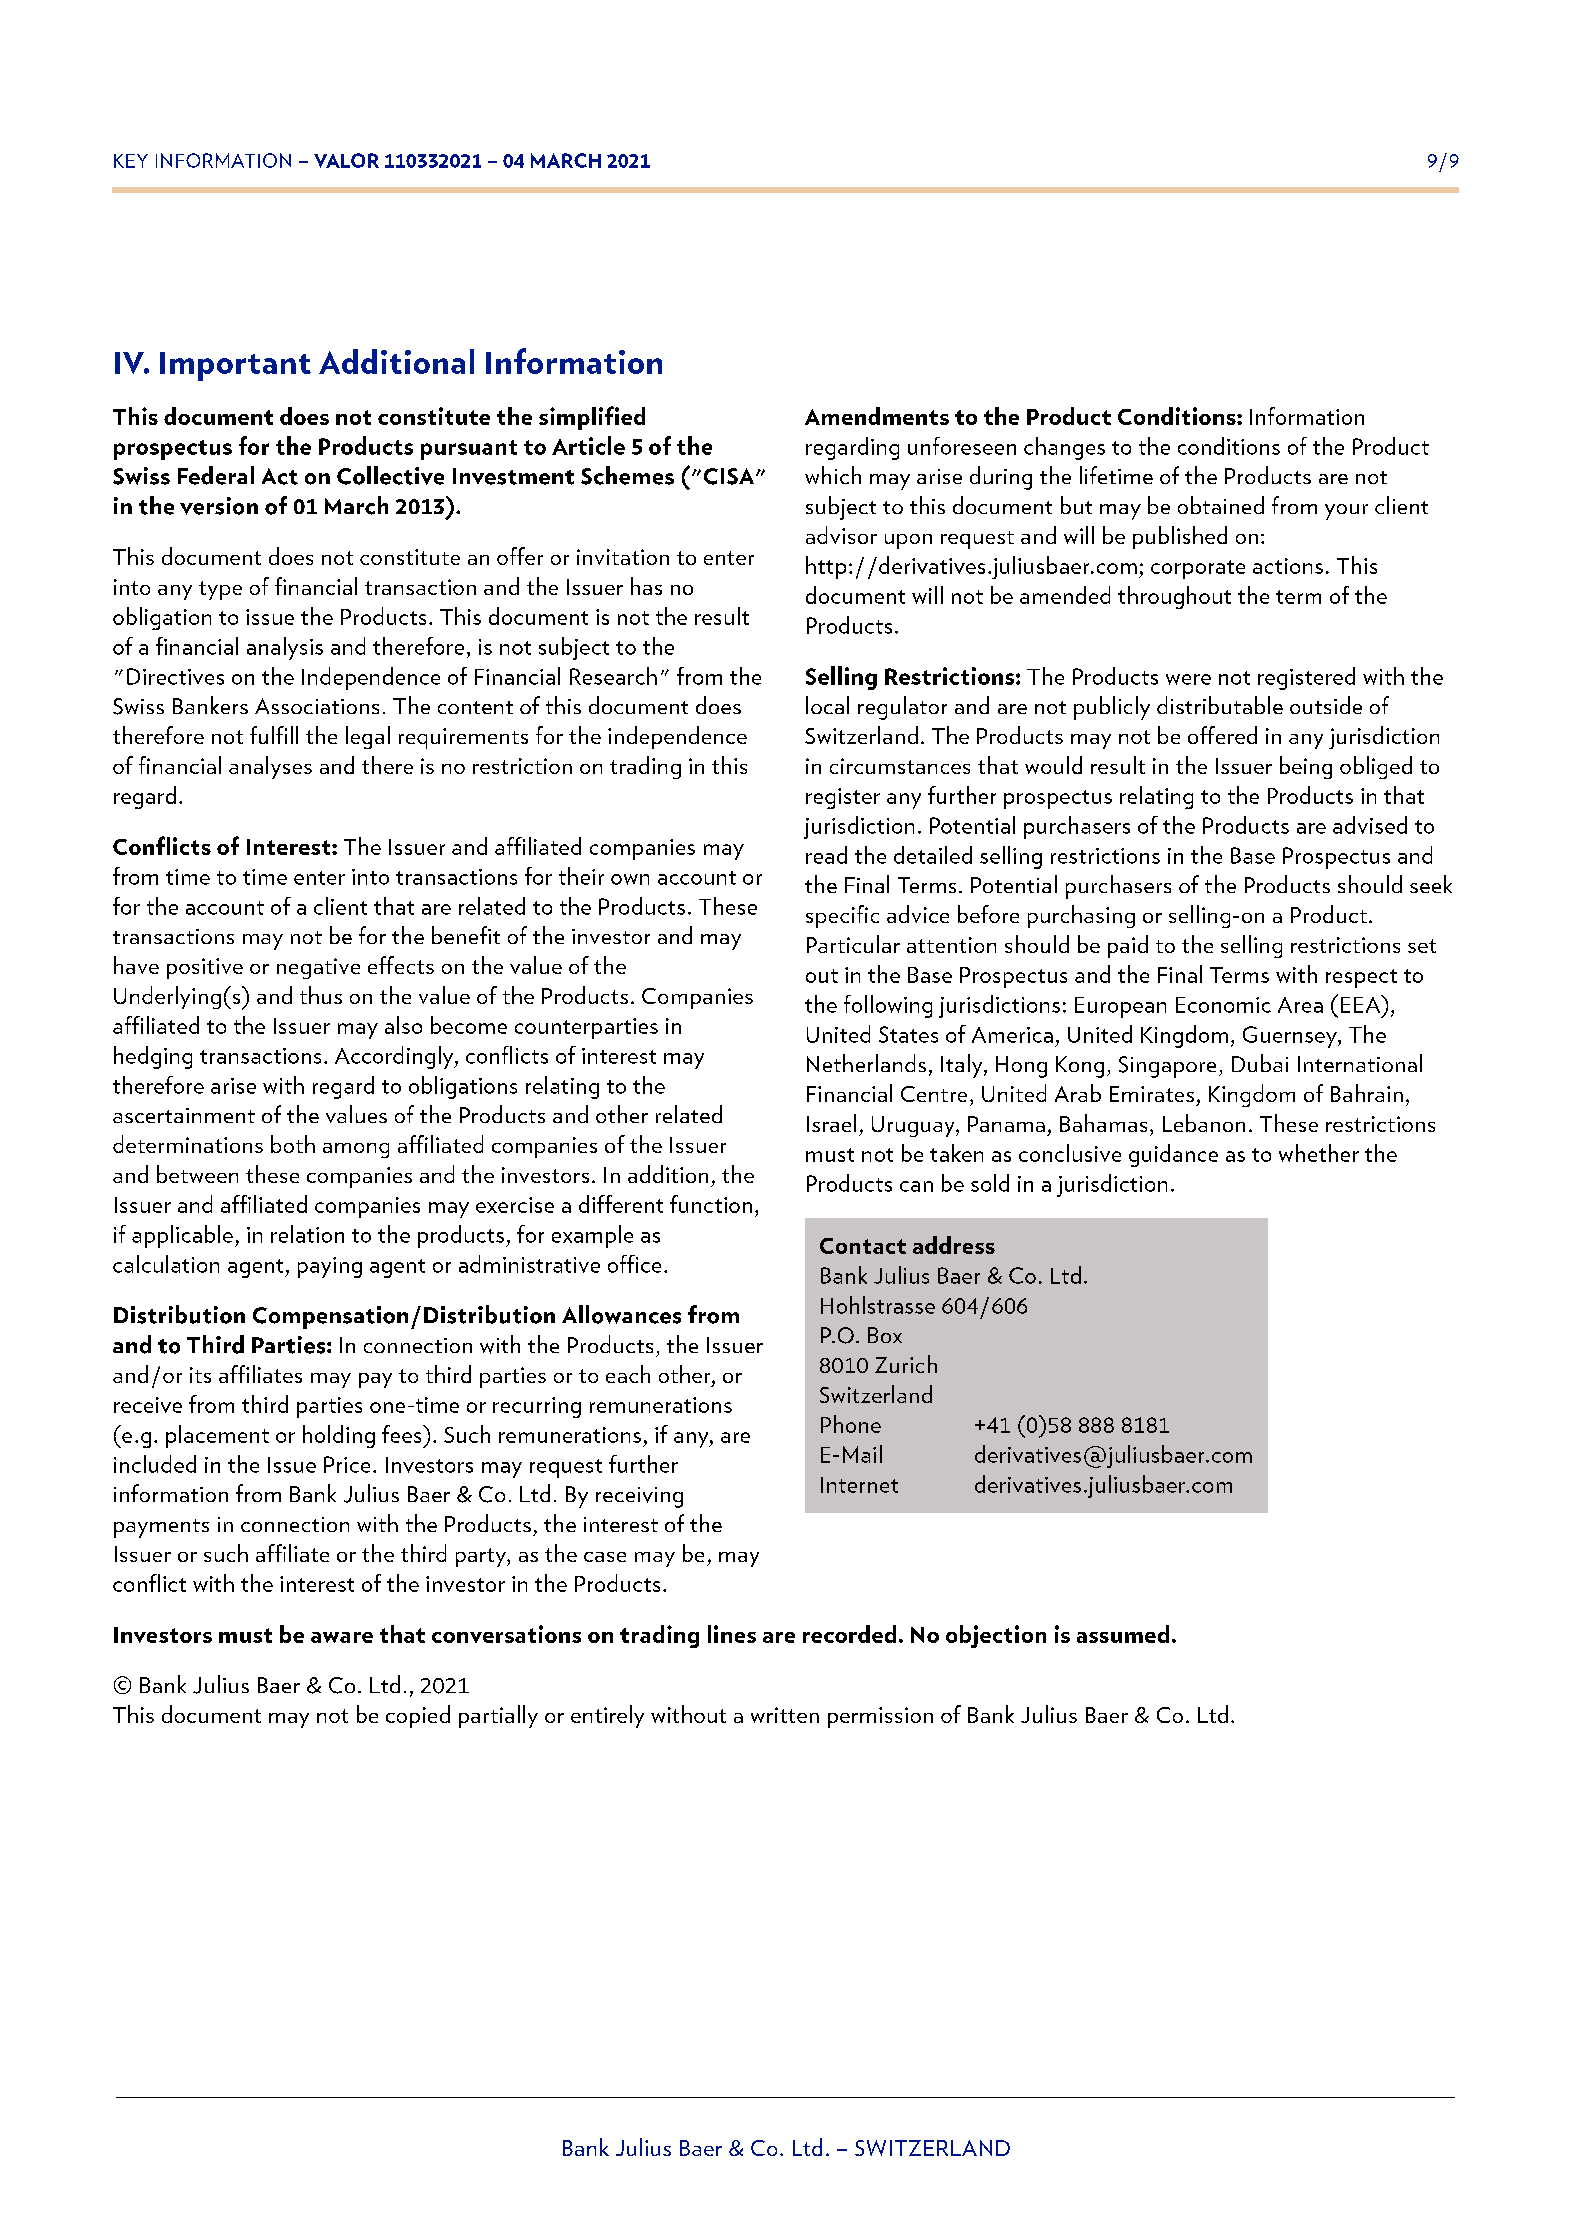 The height and width of the screenshot is (2223, 1571). I want to click on assumed, so click(1123, 1634).
